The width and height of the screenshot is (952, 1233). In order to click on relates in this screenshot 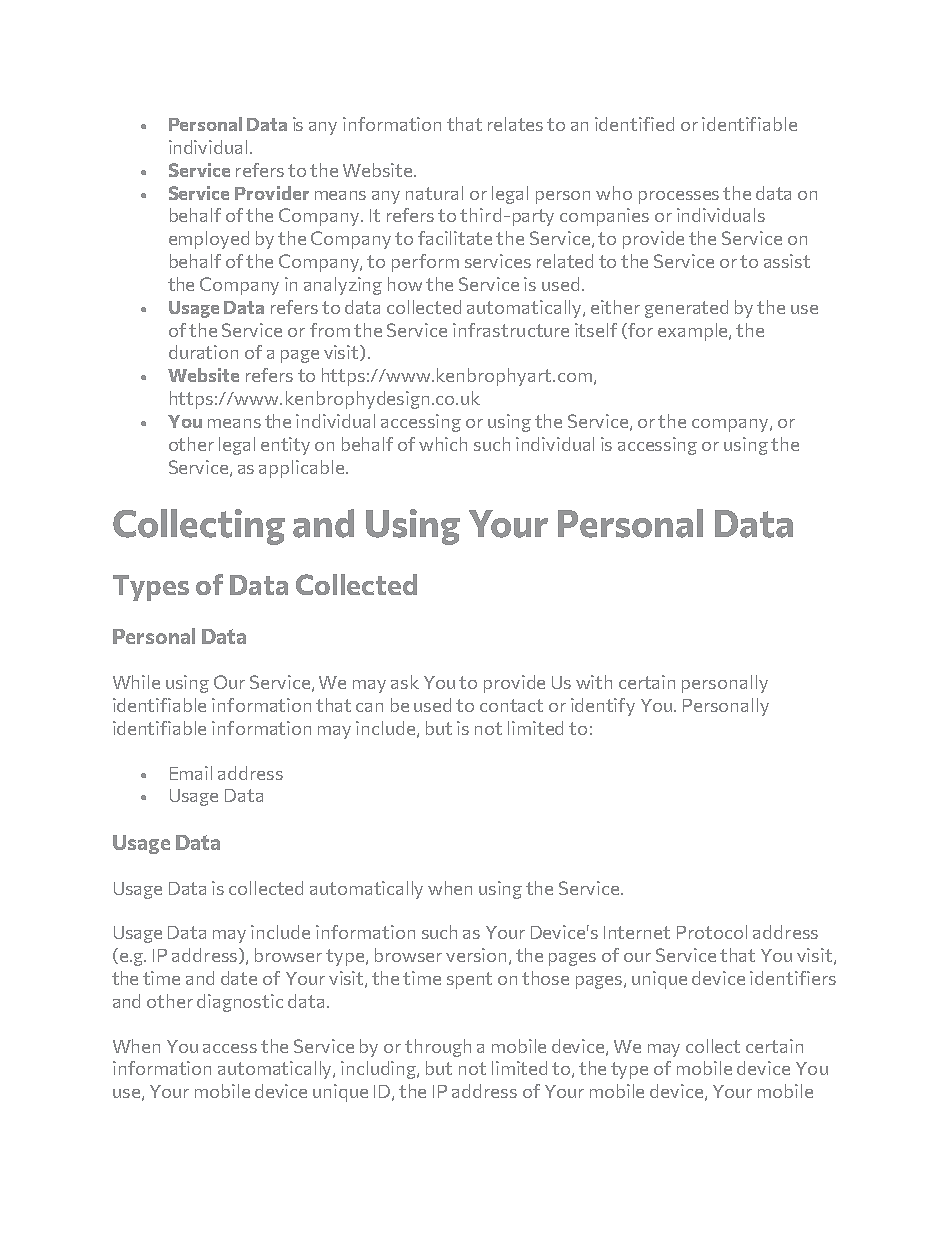, I will do `click(515, 124)`.
